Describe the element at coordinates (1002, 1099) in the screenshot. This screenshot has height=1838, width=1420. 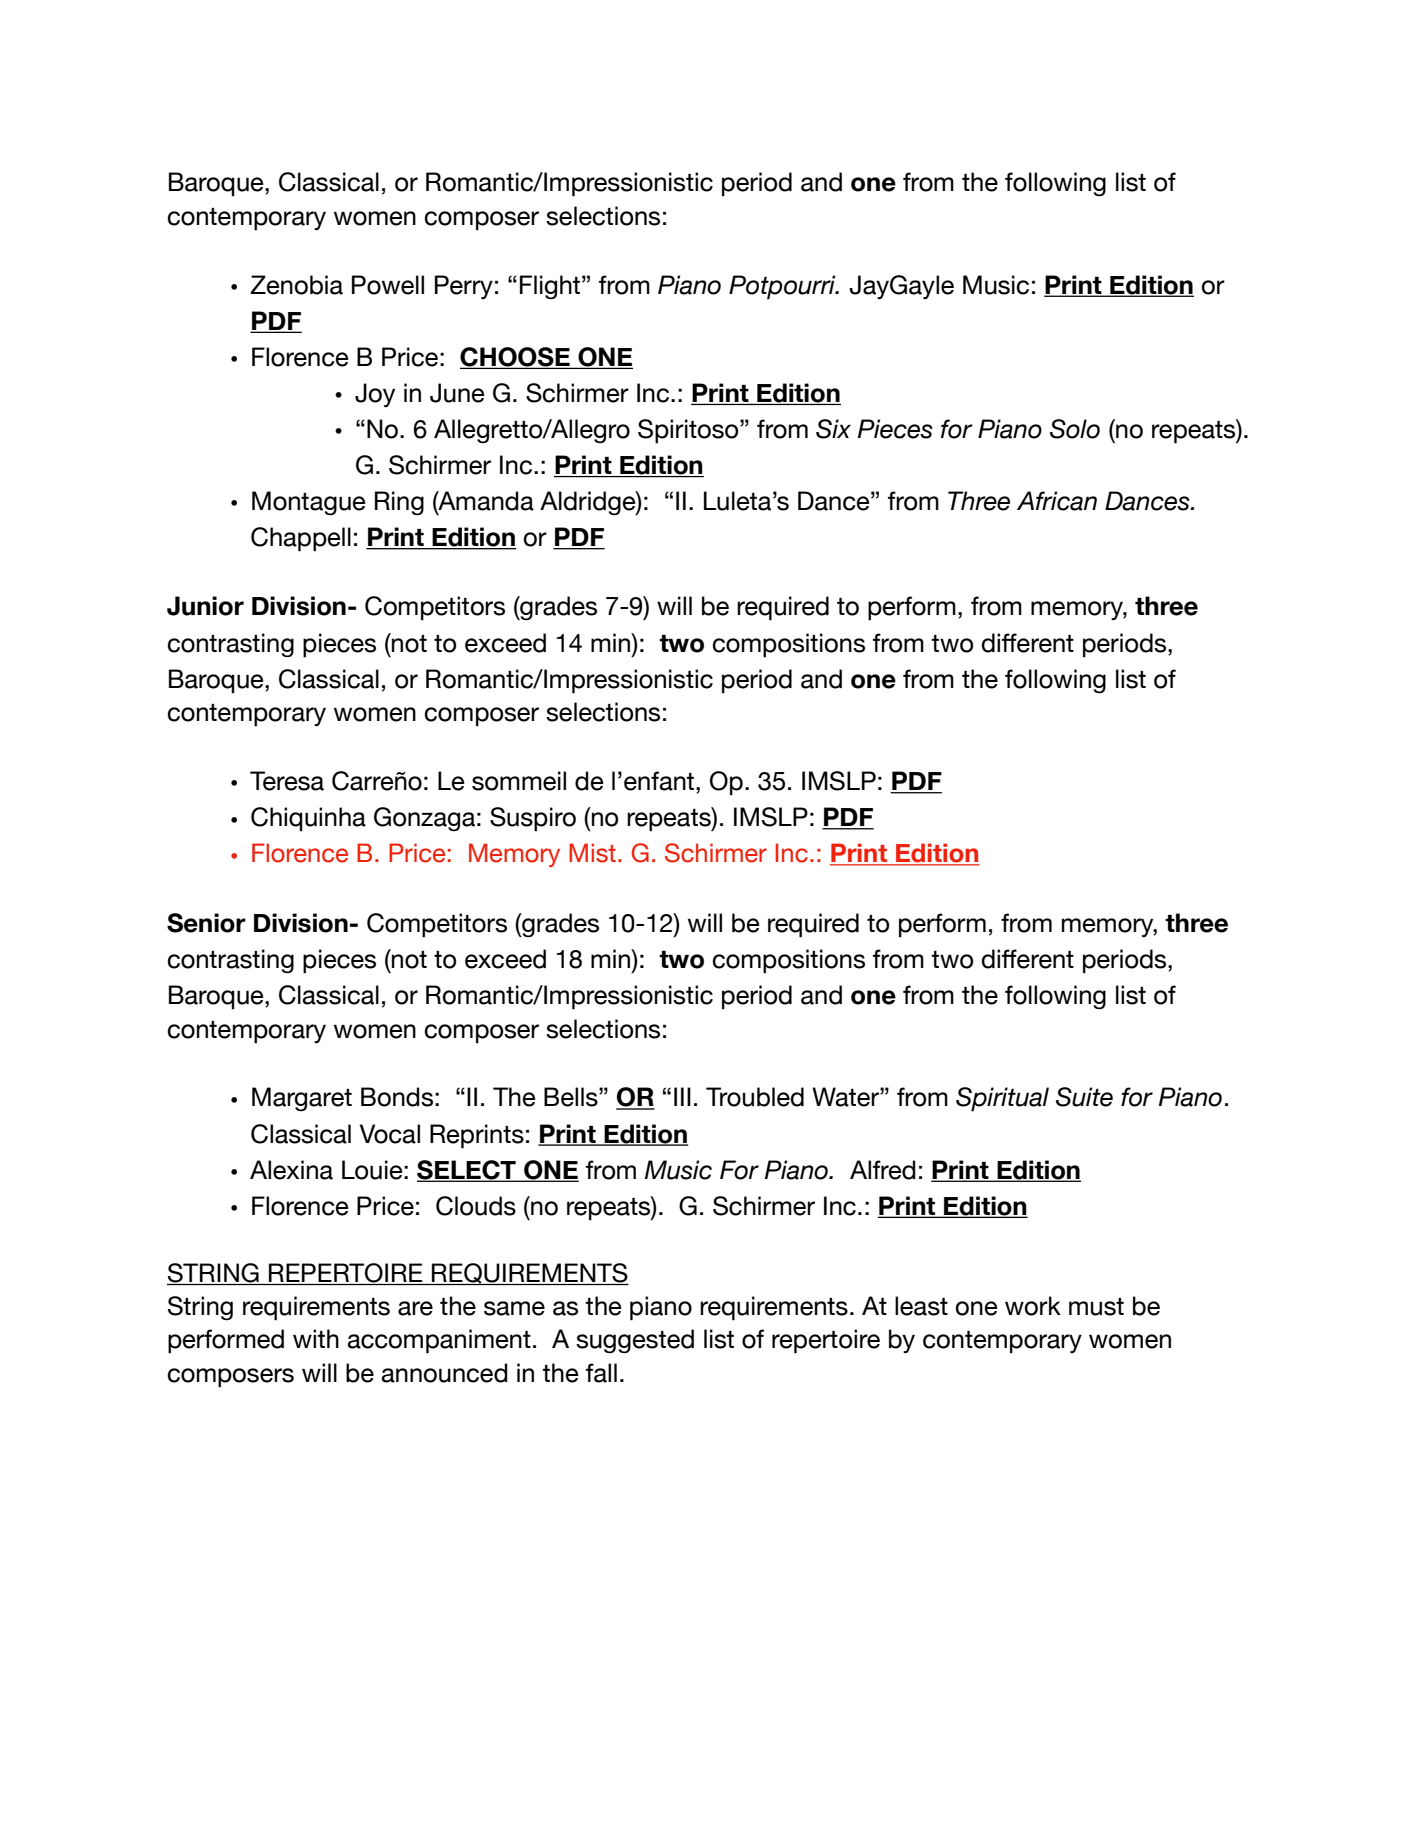
I see `Spiritual` at that location.
